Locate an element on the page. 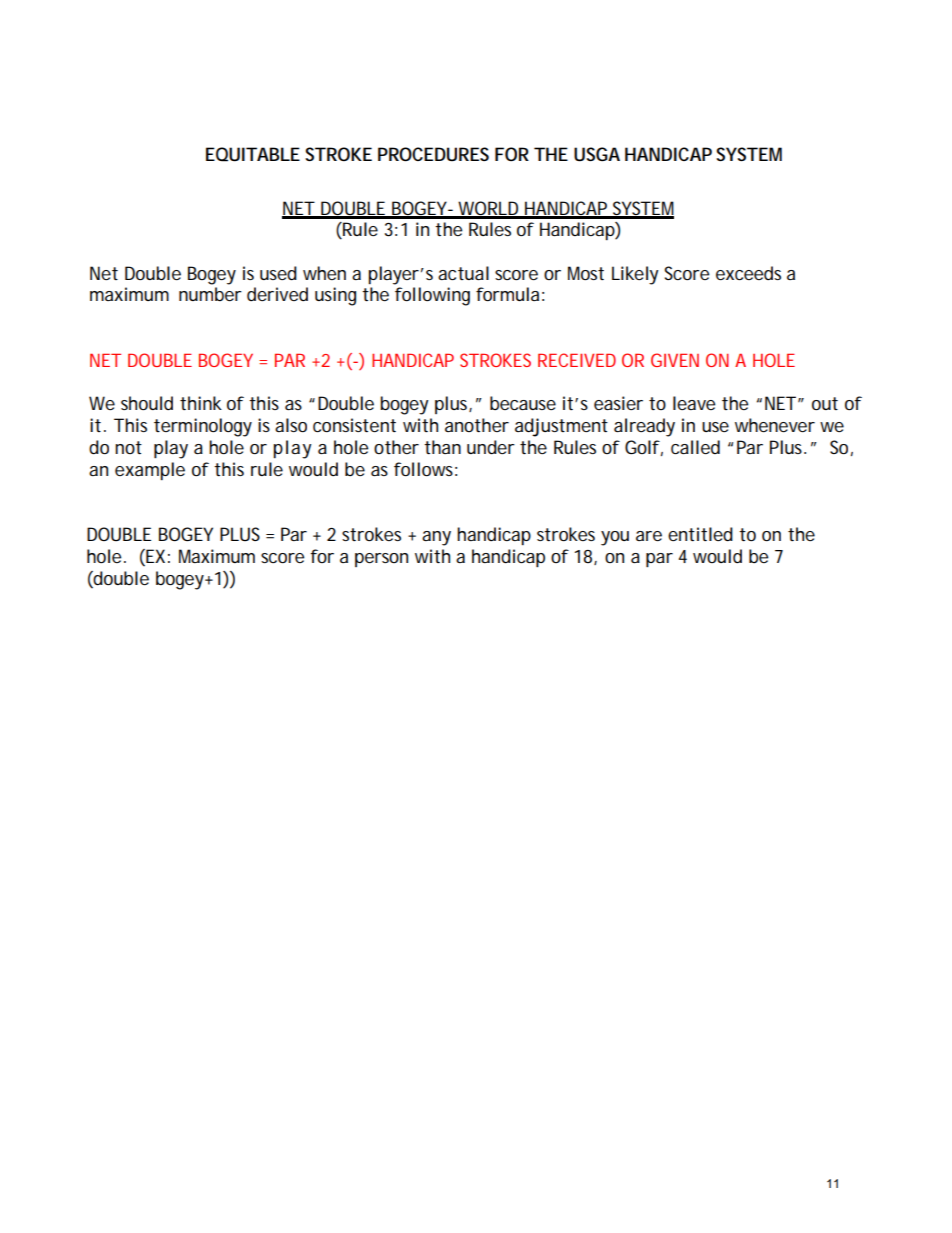 The width and height of the page is (952, 1233). used is located at coordinates (278, 273).
